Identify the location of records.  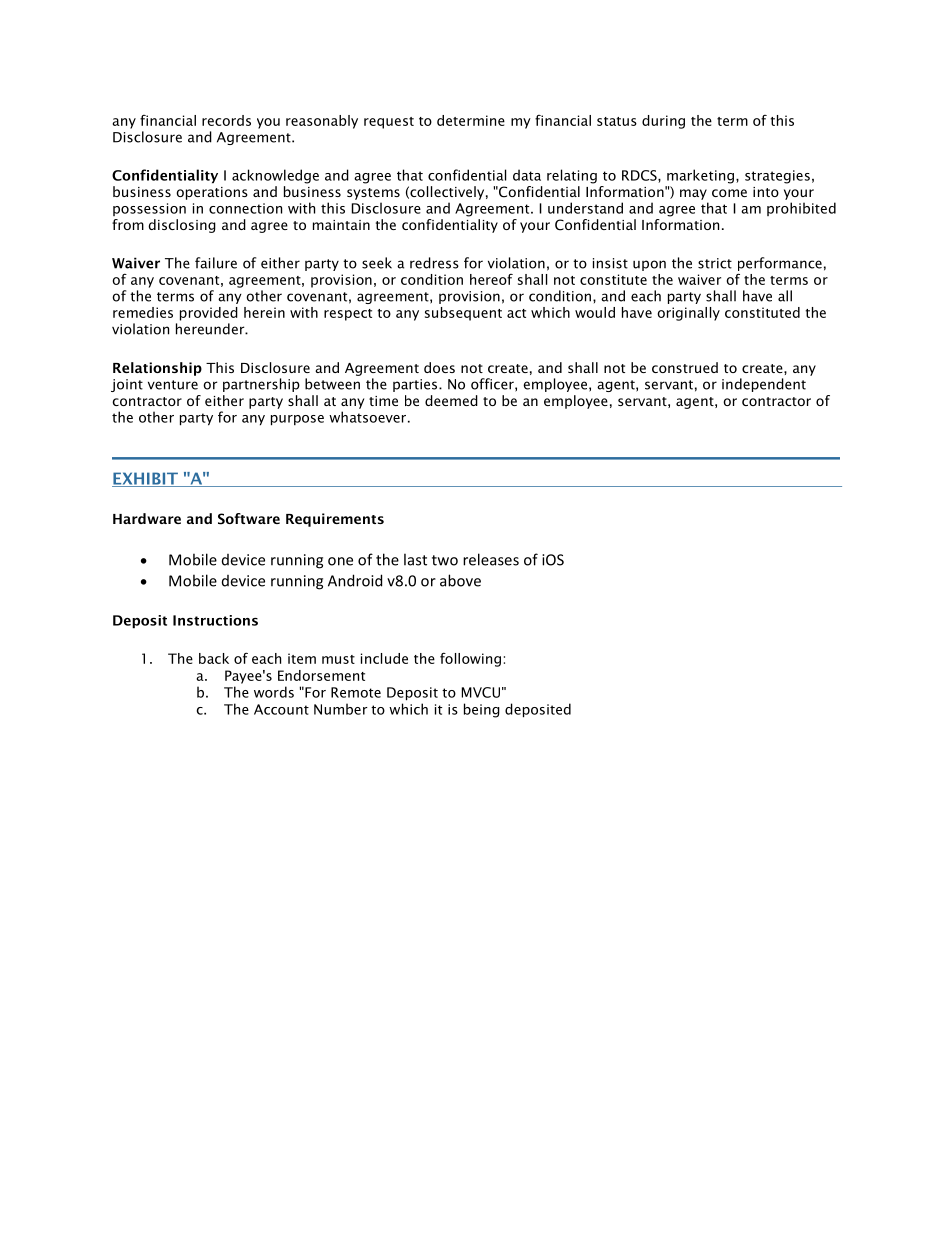
(226, 120).
